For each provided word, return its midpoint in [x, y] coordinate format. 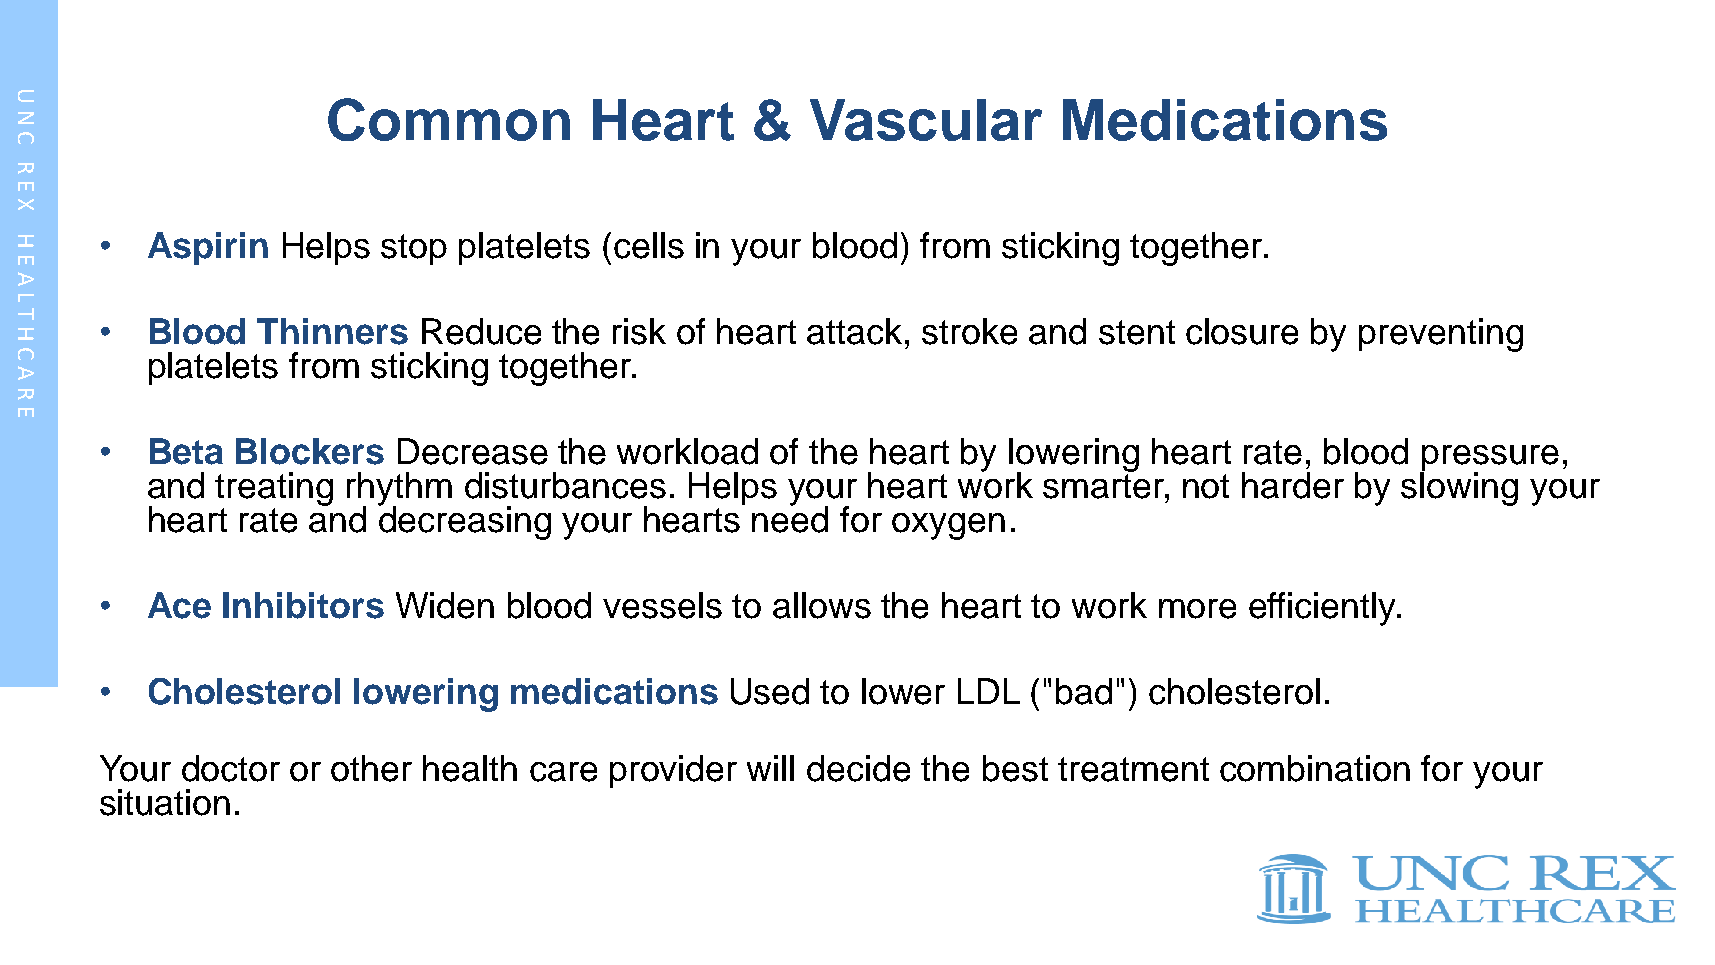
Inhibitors [303, 605]
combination [1315, 768]
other [371, 768]
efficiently [1323, 609]
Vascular [926, 120]
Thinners [332, 331]
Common [449, 119]
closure [1242, 331]
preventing [1441, 335]
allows [822, 605]
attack [854, 331]
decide [858, 768]
